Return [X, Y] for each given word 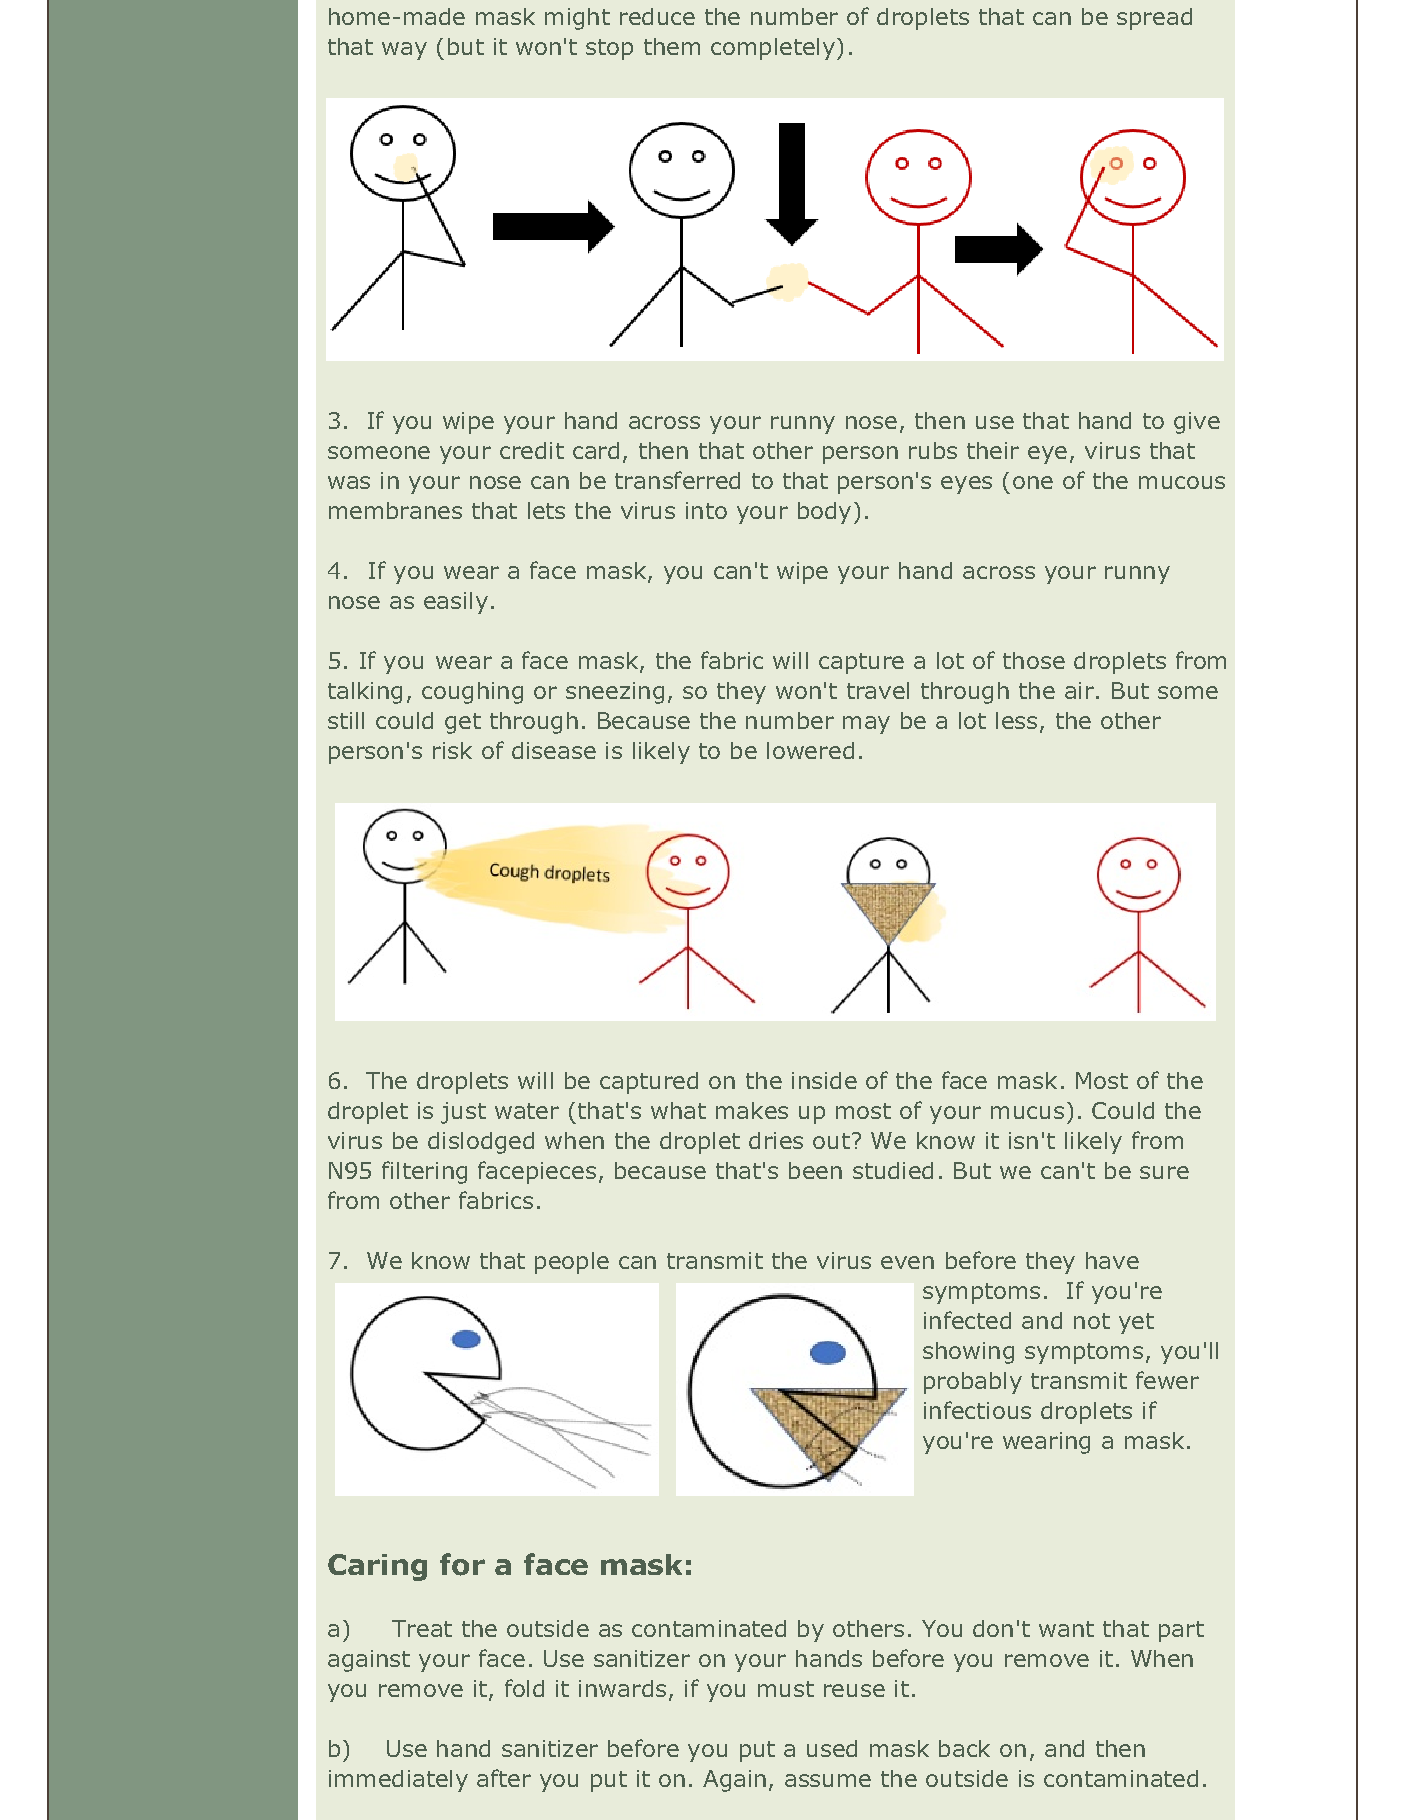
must [786, 1689]
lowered [810, 750]
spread [1154, 19]
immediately [398, 1781]
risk [452, 750]
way [404, 51]
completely [773, 49]
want [1066, 1629]
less [1016, 720]
